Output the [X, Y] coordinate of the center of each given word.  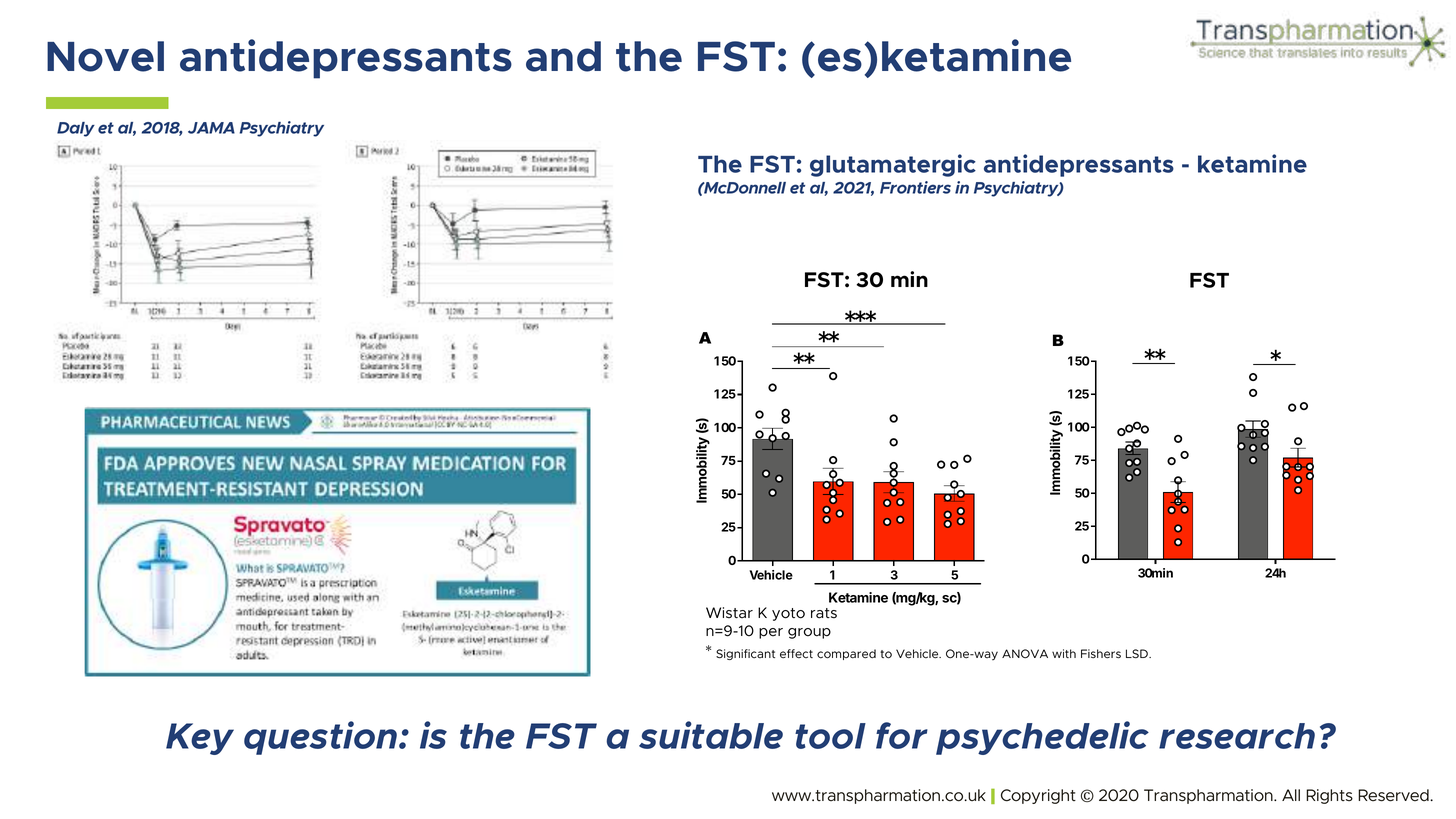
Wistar [729, 613]
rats [824, 613]
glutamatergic [893, 165]
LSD [1138, 654]
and [563, 56]
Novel [105, 56]
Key [200, 739]
